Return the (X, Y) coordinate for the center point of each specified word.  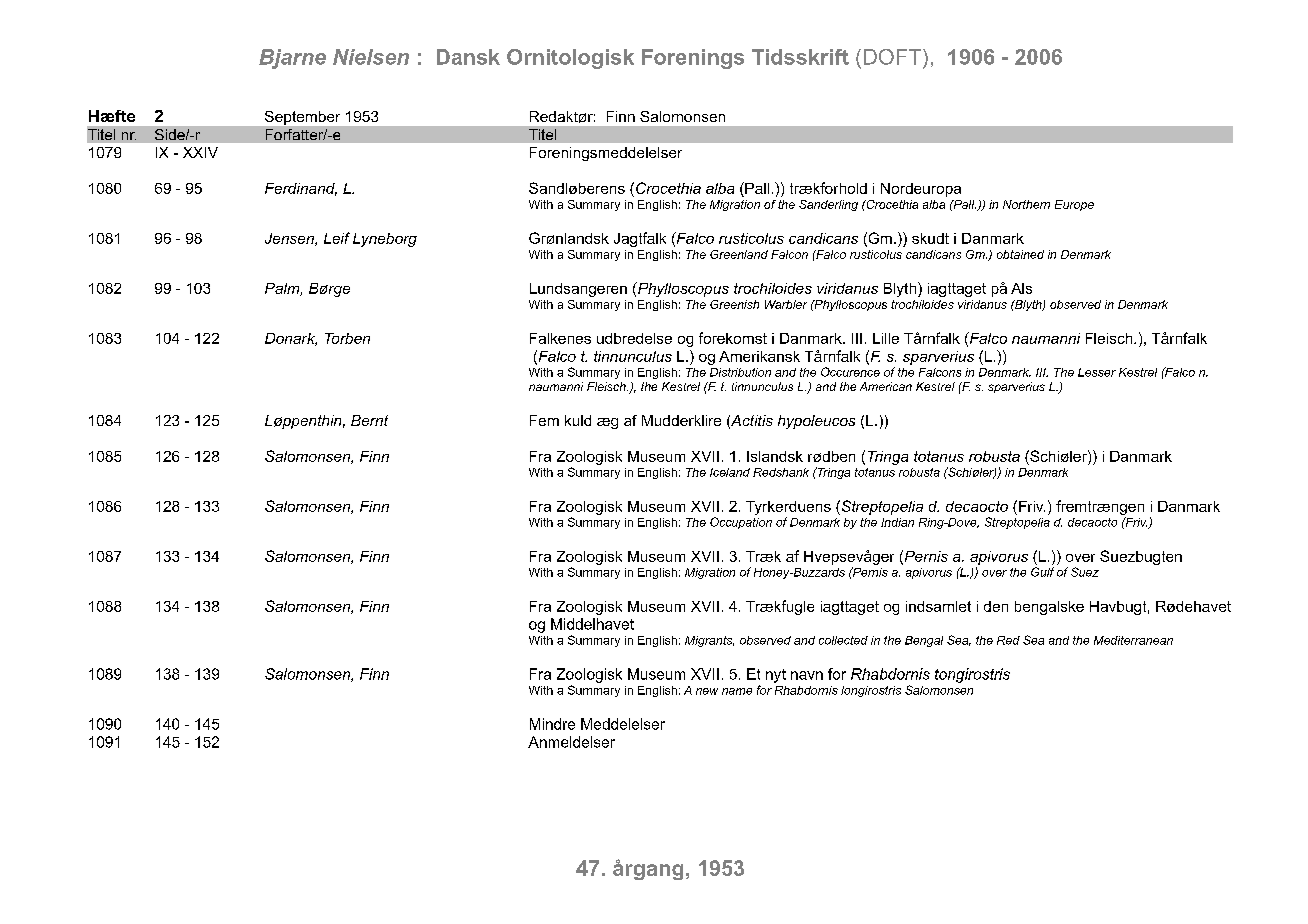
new (707, 691)
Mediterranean (1133, 640)
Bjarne (292, 59)
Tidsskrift (800, 57)
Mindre (552, 724)
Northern (1026, 204)
